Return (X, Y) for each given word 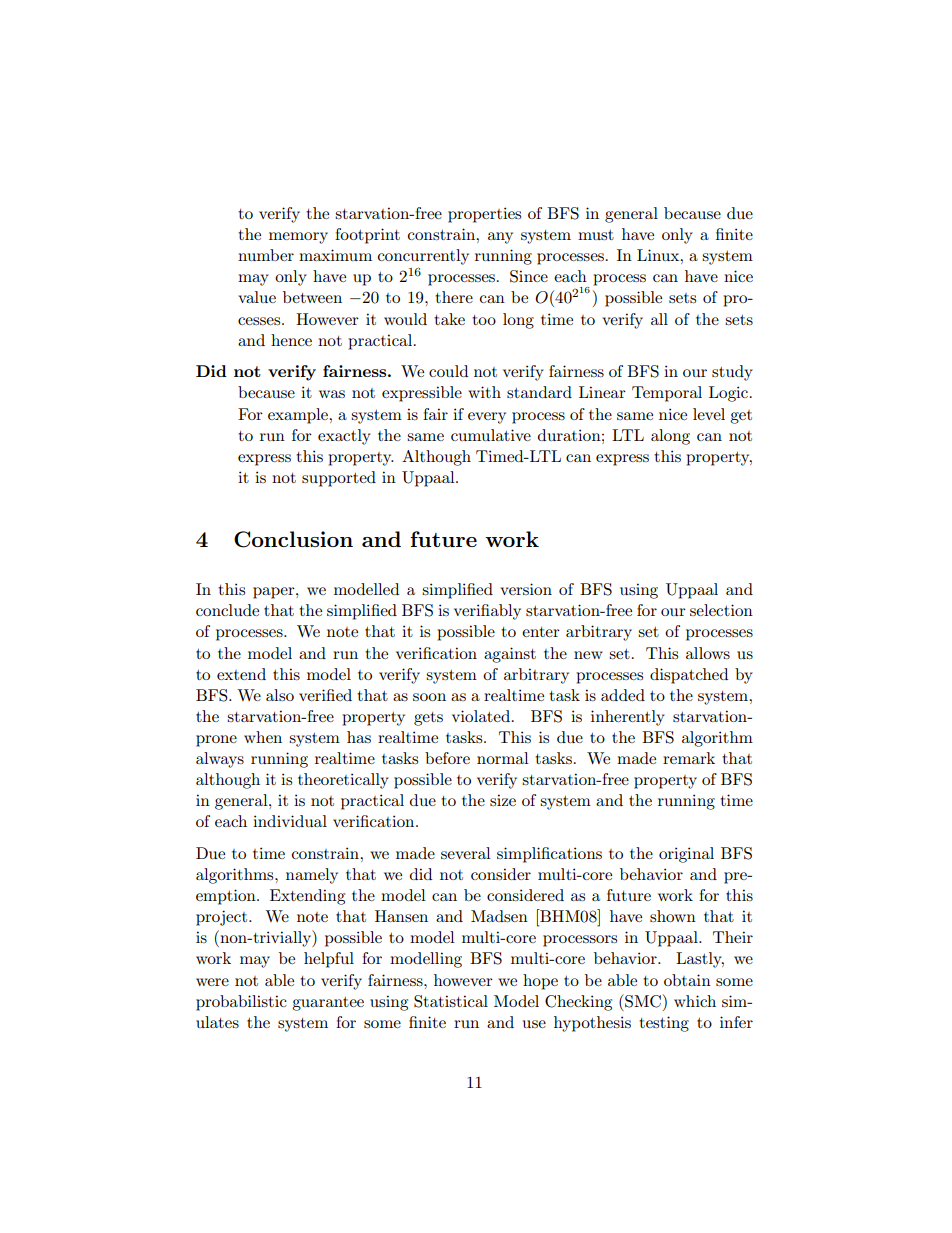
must (596, 235)
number (266, 255)
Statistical (451, 1001)
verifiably (487, 612)
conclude (227, 610)
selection (721, 610)
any (500, 238)
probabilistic (241, 1003)
